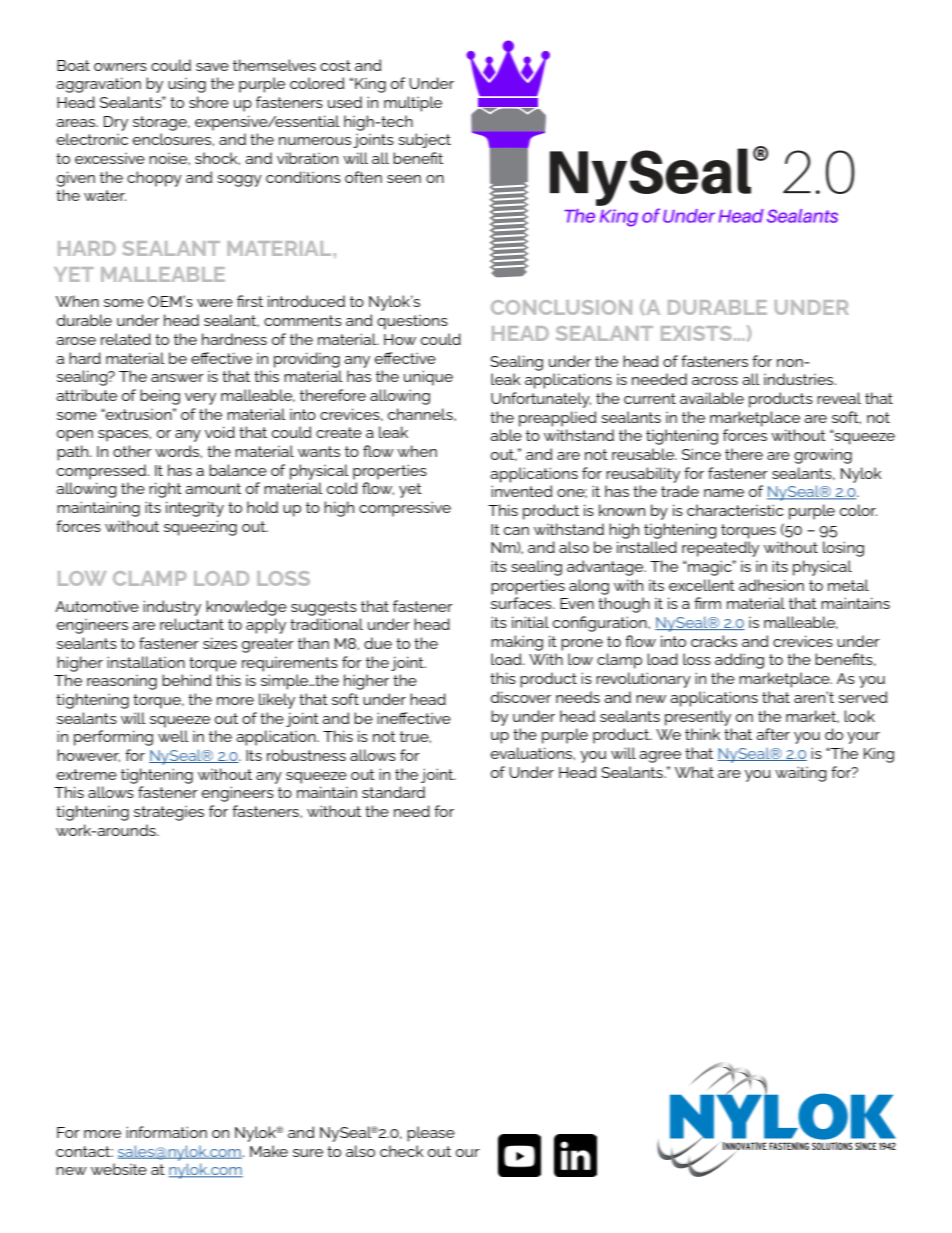 The width and height of the screenshot is (952, 1233). What do you see at coordinates (823, 456) in the screenshot?
I see `growing` at bounding box center [823, 456].
